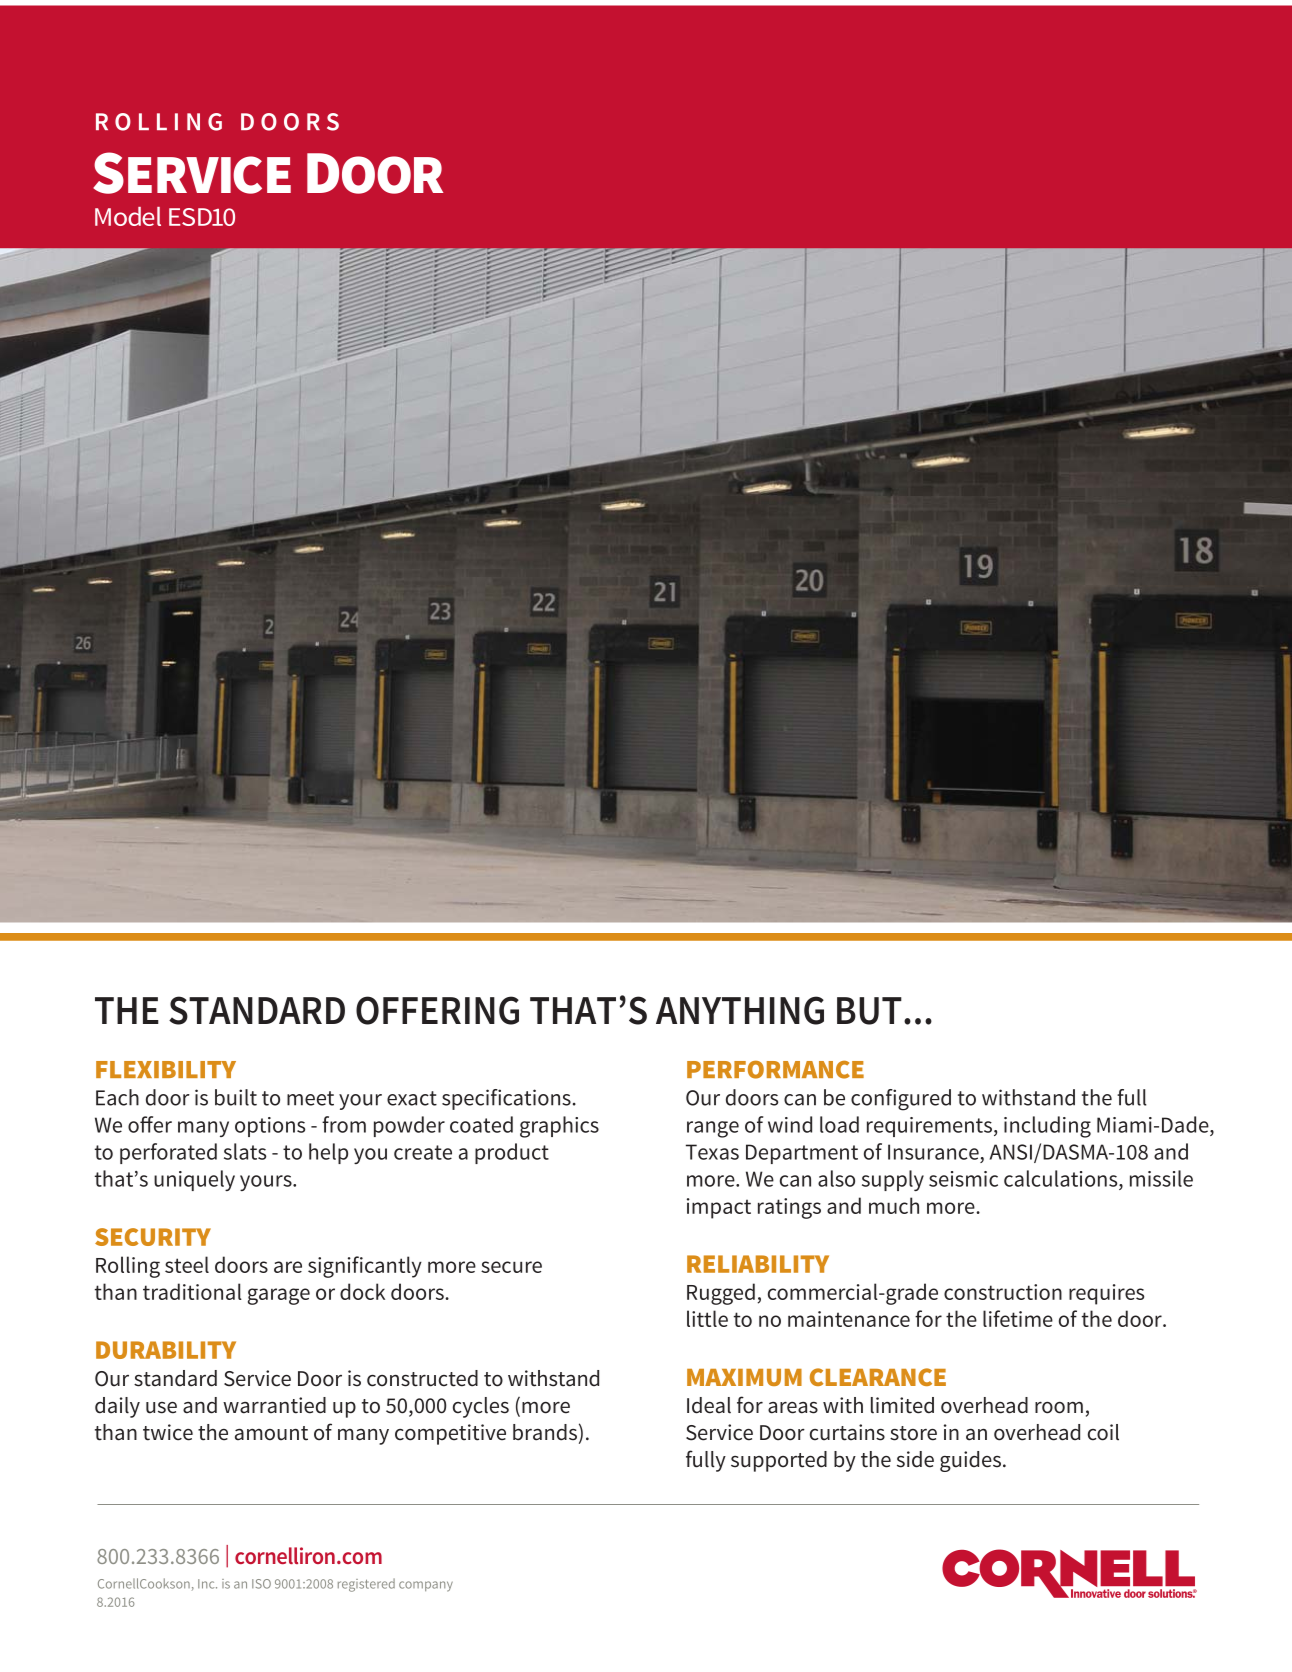 The image size is (1292, 1672). I want to click on Model, so click(128, 216).
